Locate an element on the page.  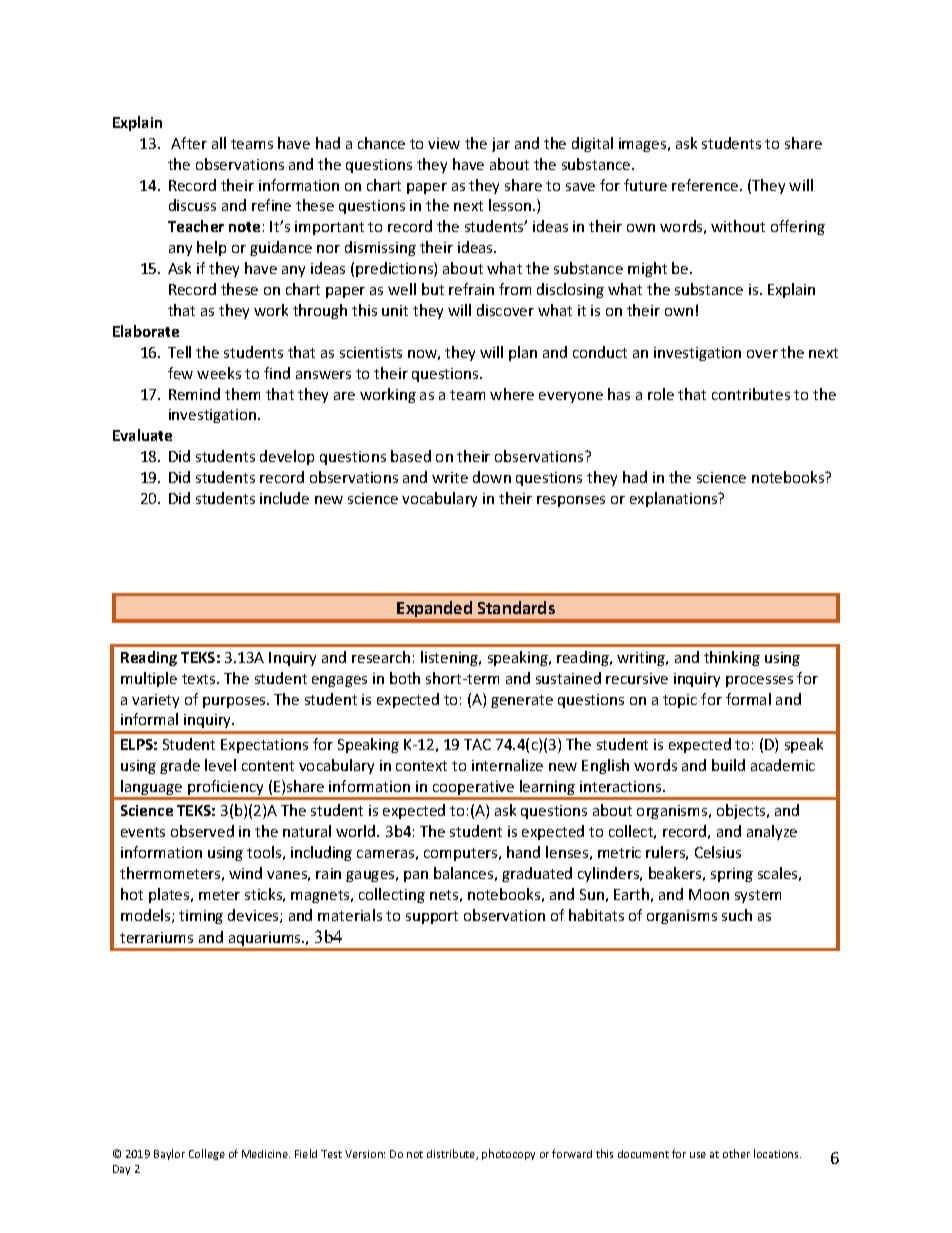
timing is located at coordinates (201, 917).
